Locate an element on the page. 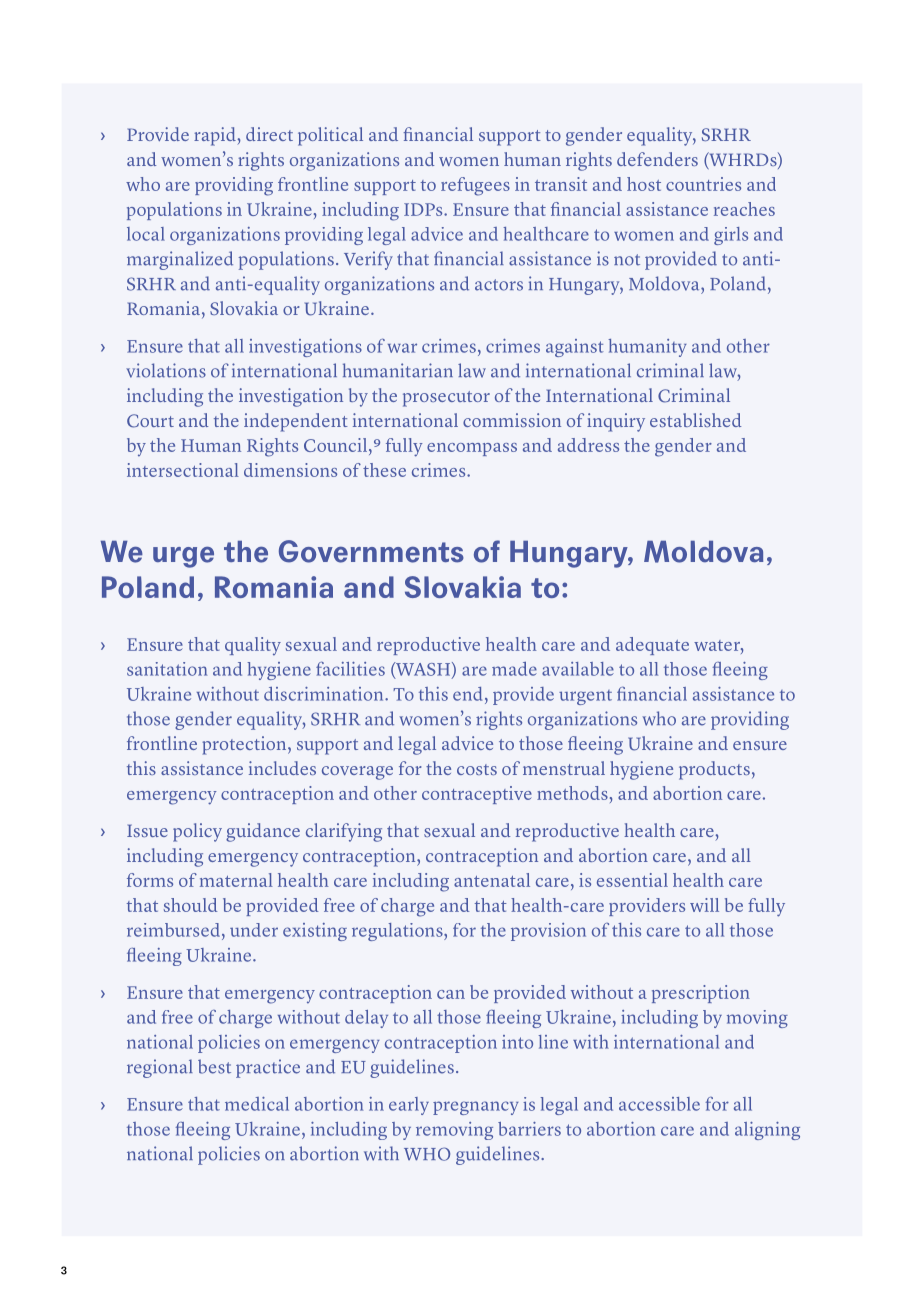 The image size is (924, 1308). countries is located at coordinates (703, 184).
